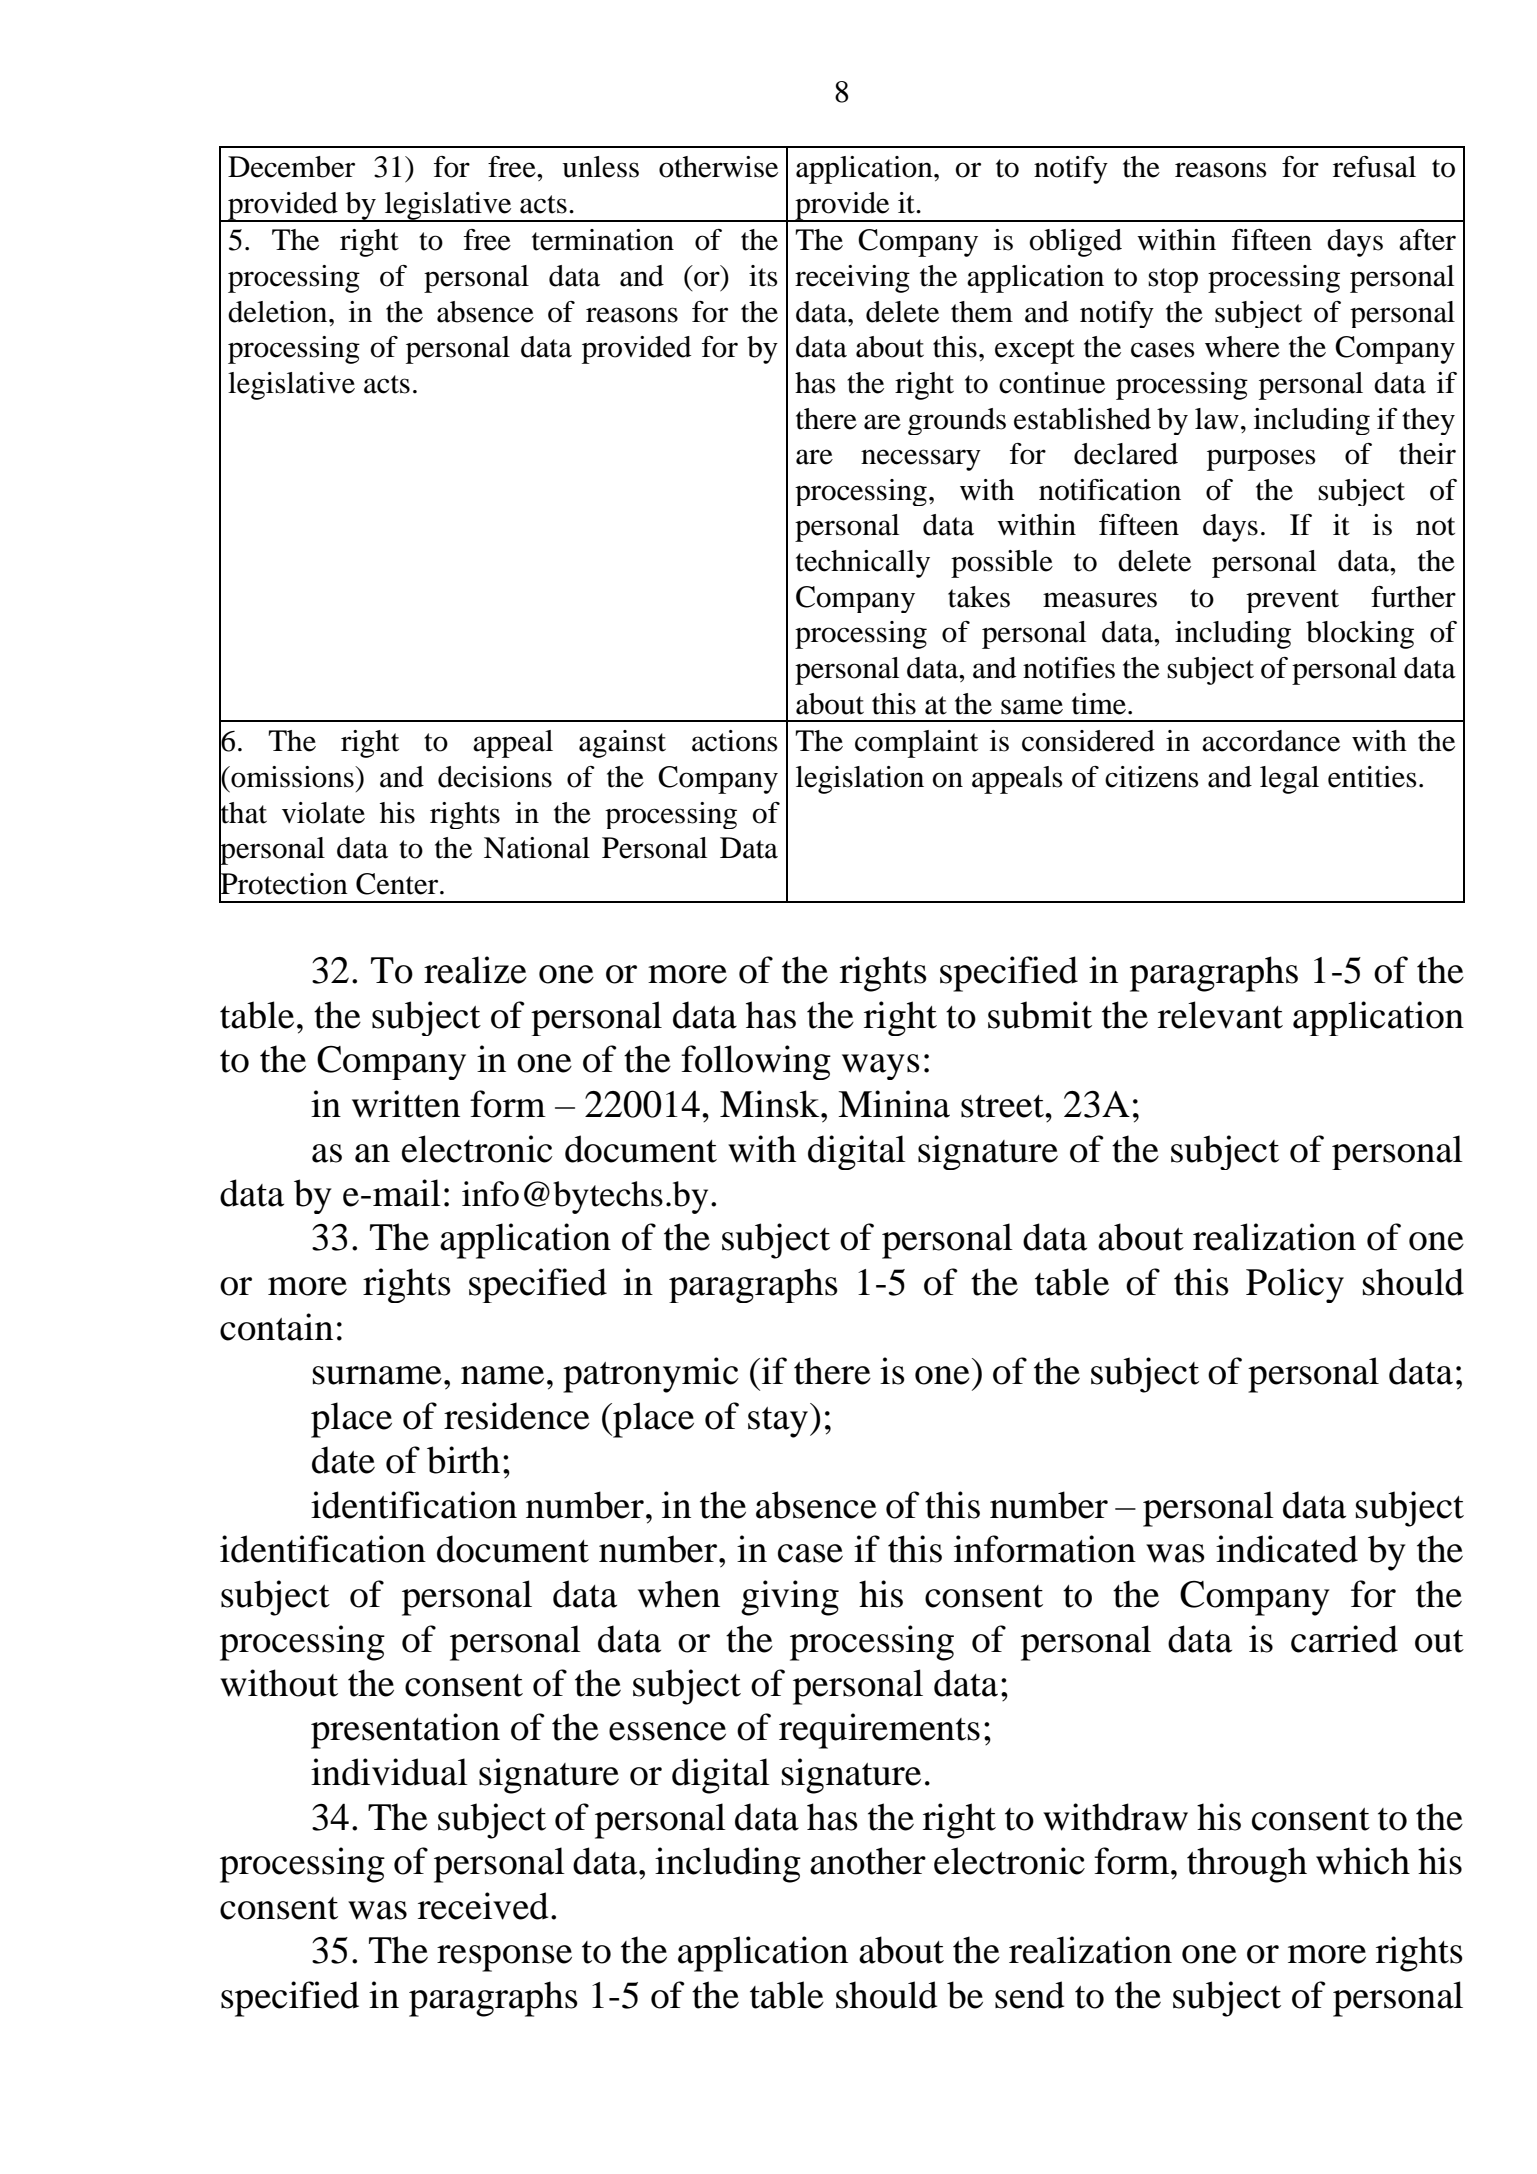 Image resolution: width=1537 pixels, height=2174 pixels. Describe the element at coordinates (276, 1327) in the image. I see `contain` at that location.
